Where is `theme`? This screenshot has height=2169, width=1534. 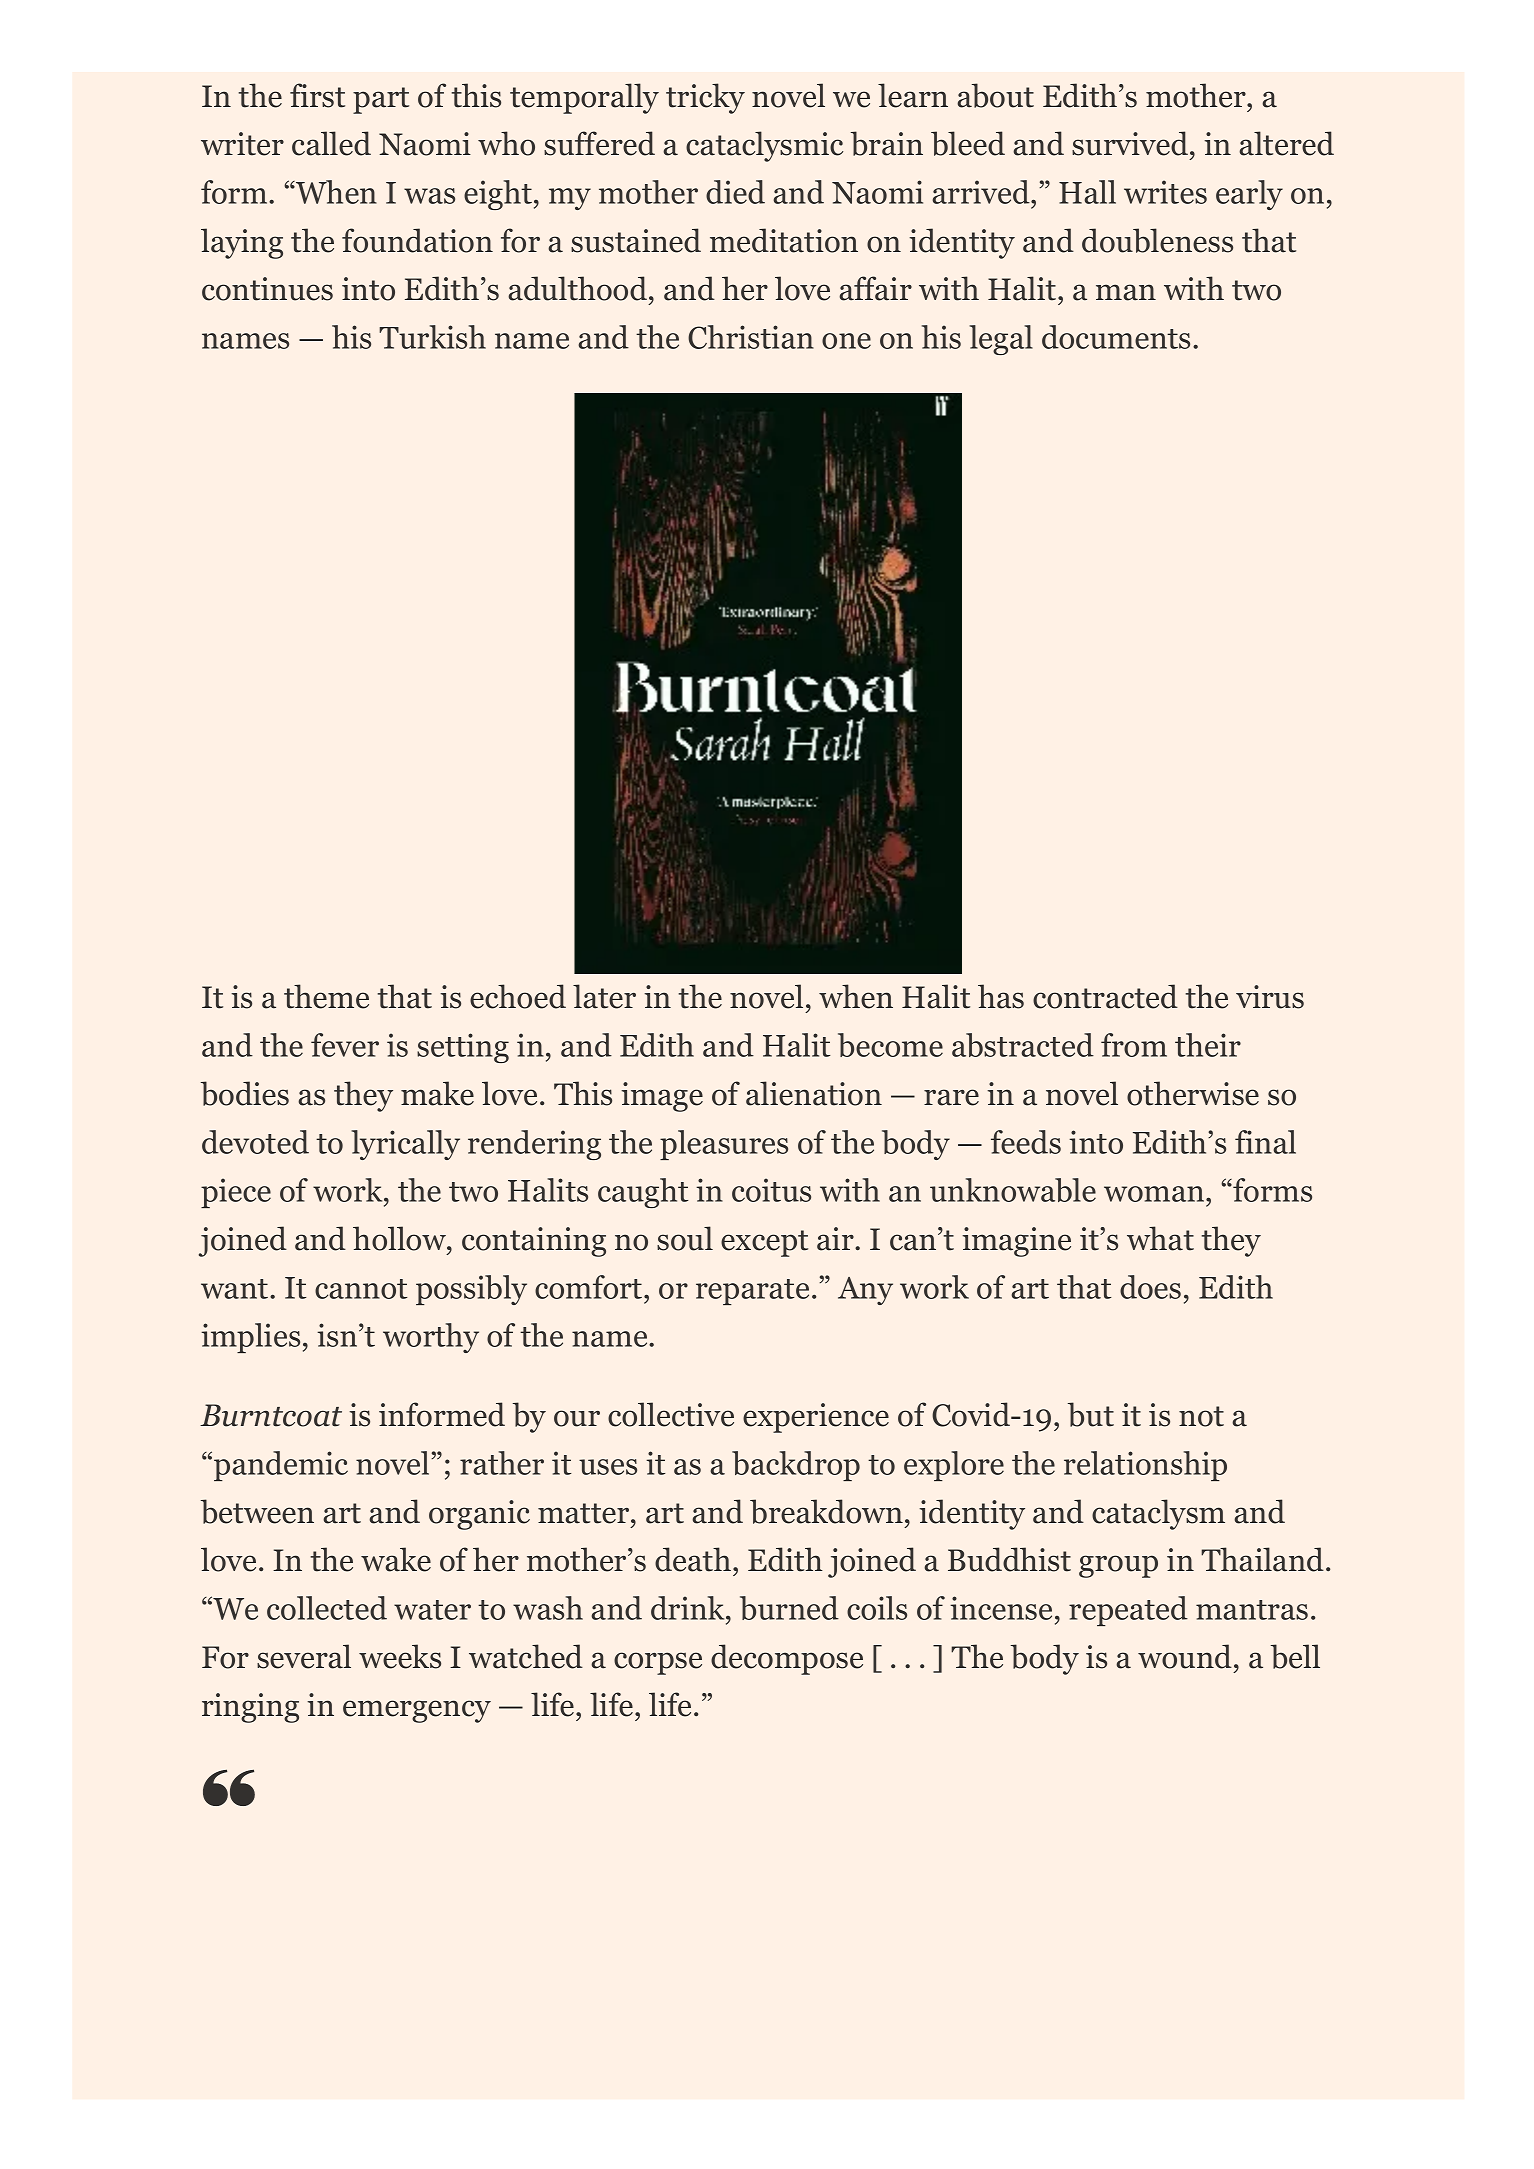 theme is located at coordinates (326, 996).
